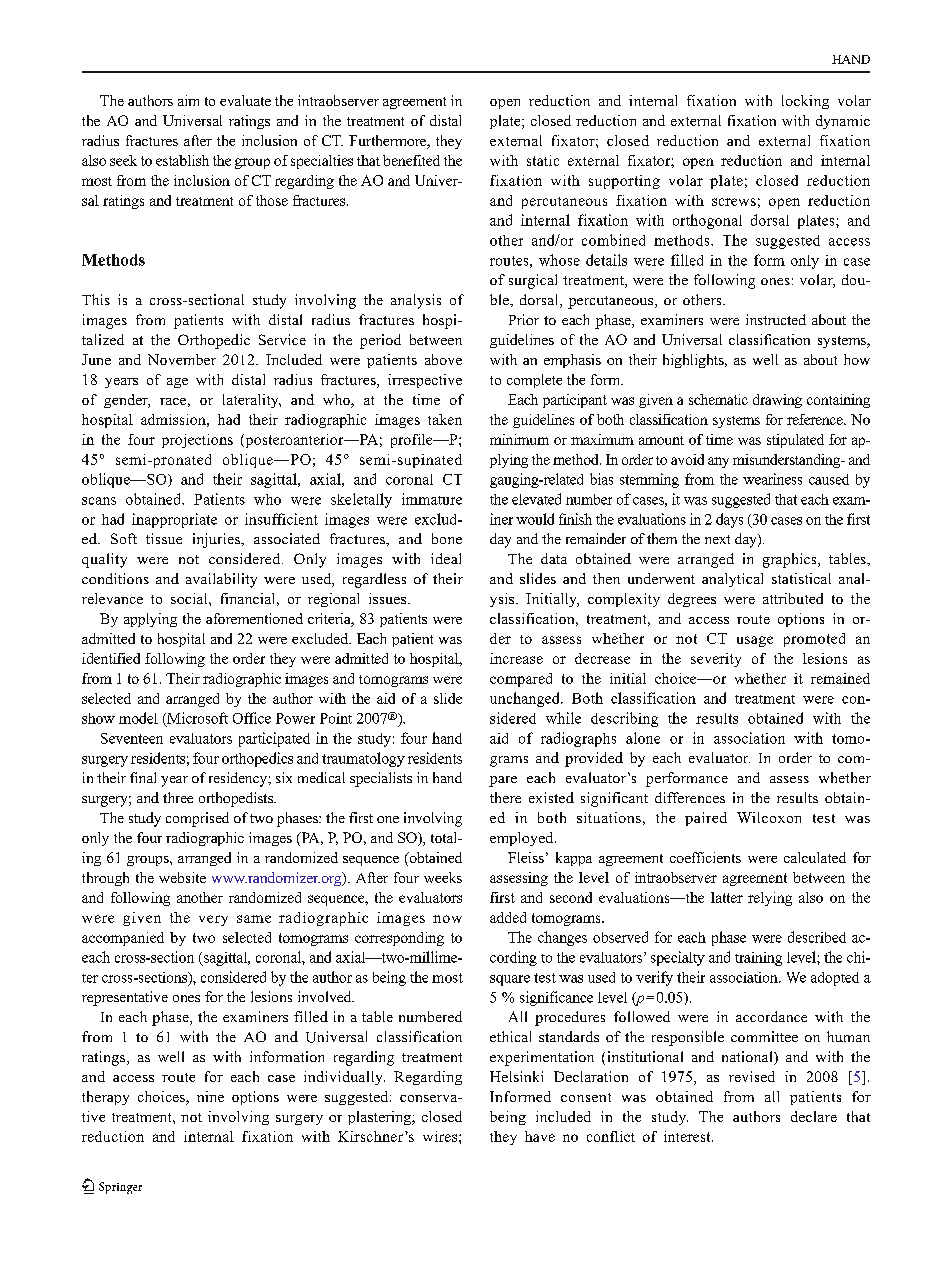  What do you see at coordinates (769, 817) in the page?
I see `Wilcoxon` at bounding box center [769, 817].
